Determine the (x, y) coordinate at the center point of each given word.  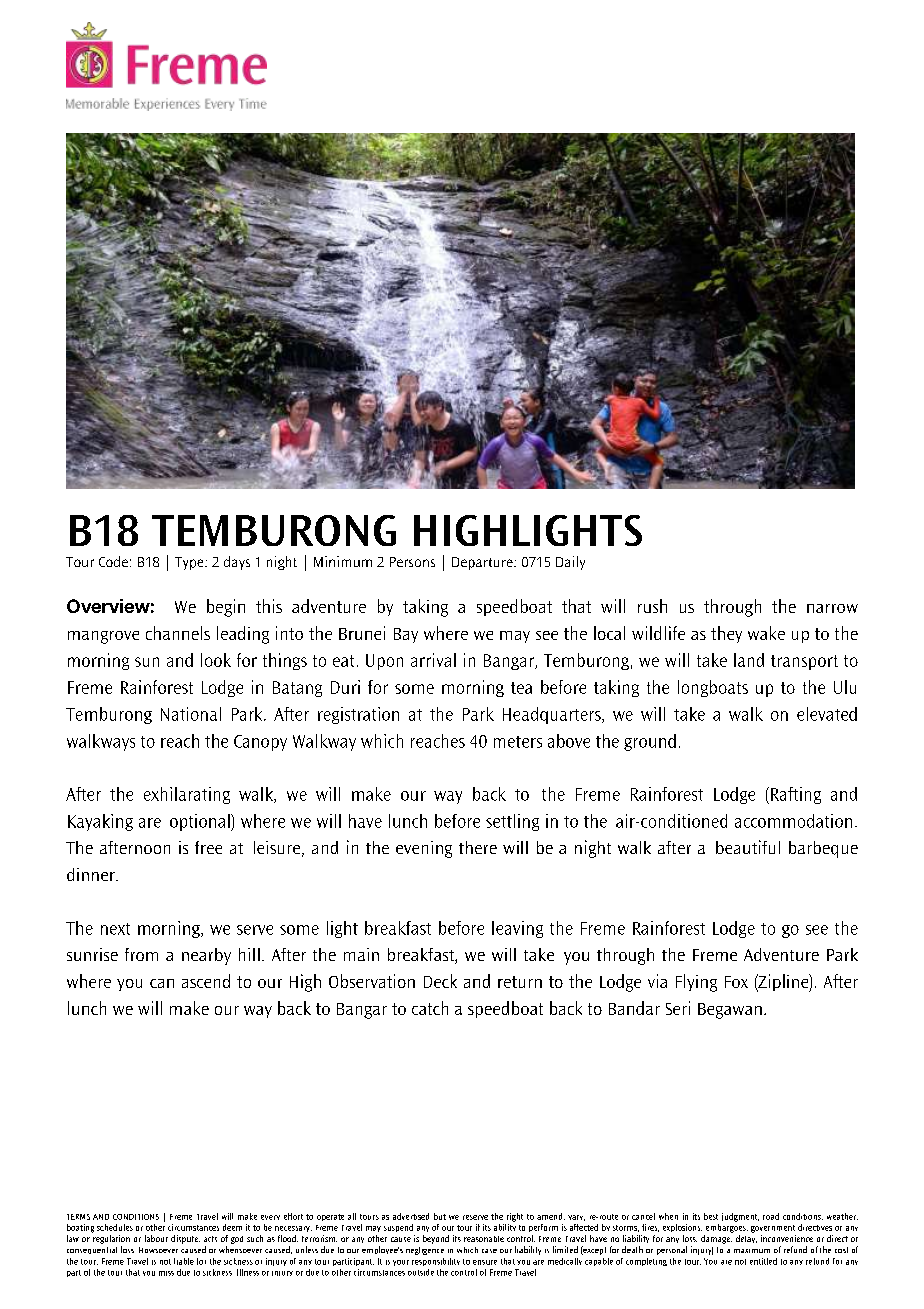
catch (430, 1008)
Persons (412, 562)
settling (512, 822)
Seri (678, 1008)
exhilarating (187, 795)
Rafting (796, 795)
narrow (832, 608)
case (489, 1251)
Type (190, 563)
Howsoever (158, 1250)
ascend (206, 981)
